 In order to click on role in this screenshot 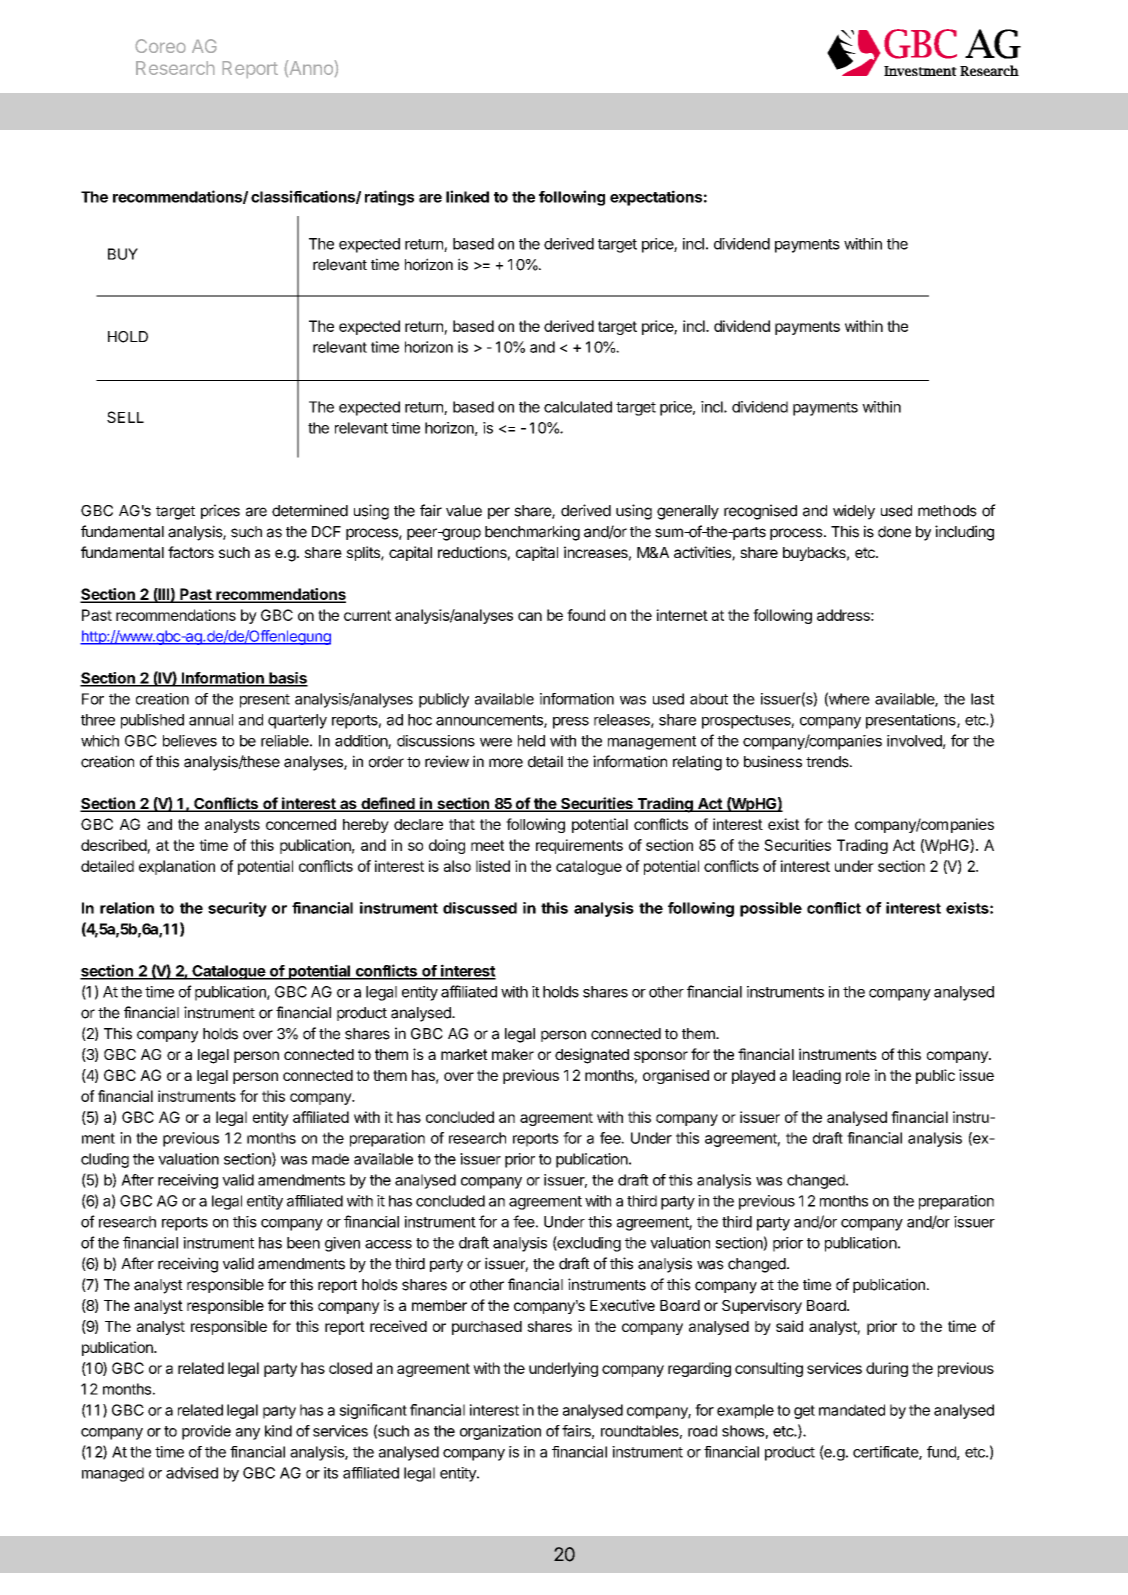, I will do `click(858, 1075)`.
